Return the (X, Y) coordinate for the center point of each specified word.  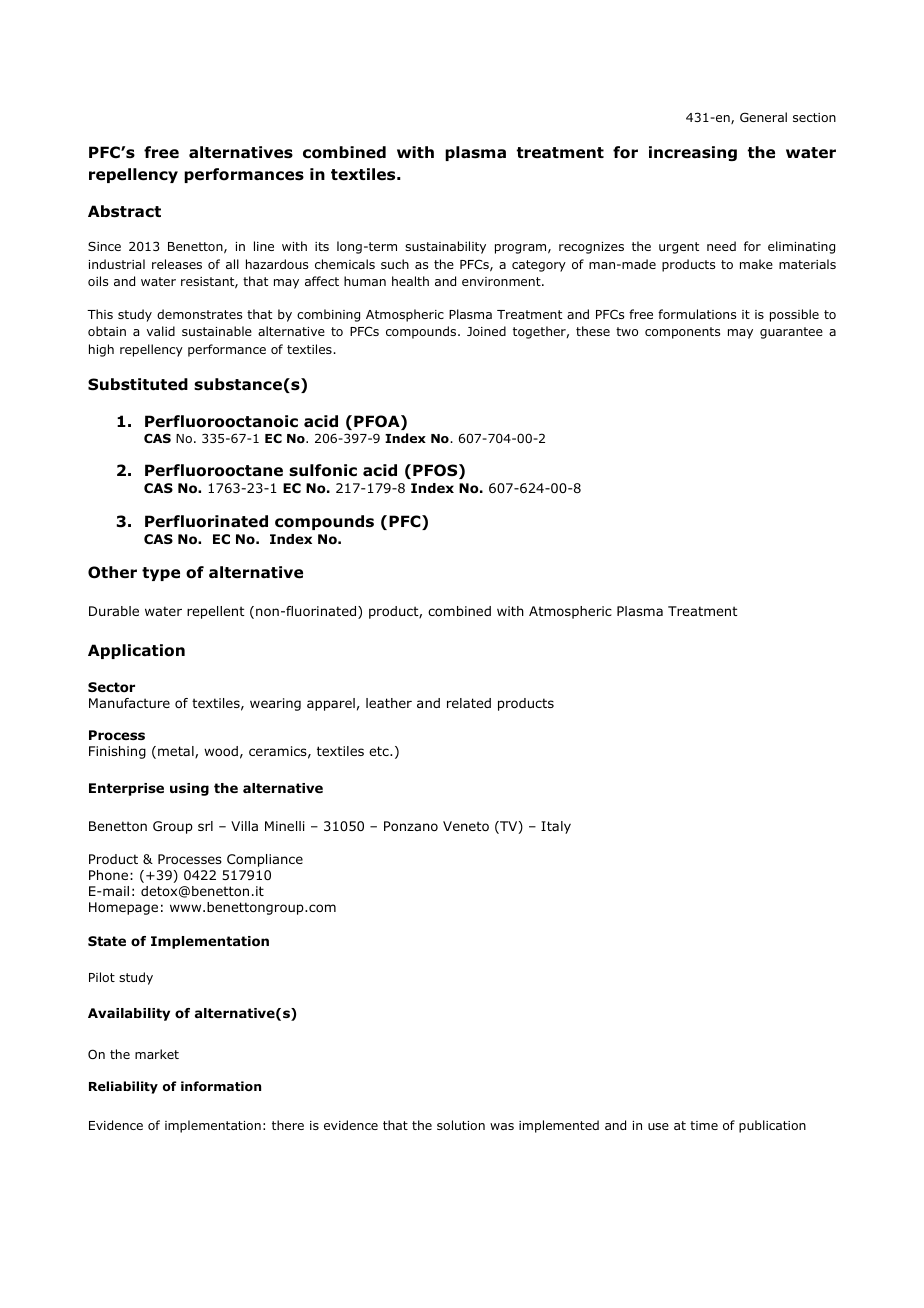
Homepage (123, 908)
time (704, 1125)
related (469, 703)
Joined (486, 331)
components (682, 333)
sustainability (445, 247)
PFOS (436, 471)
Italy (556, 827)
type (161, 574)
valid (161, 331)
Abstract (124, 211)
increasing (693, 153)
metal (177, 752)
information (221, 1086)
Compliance (265, 860)
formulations (697, 314)
